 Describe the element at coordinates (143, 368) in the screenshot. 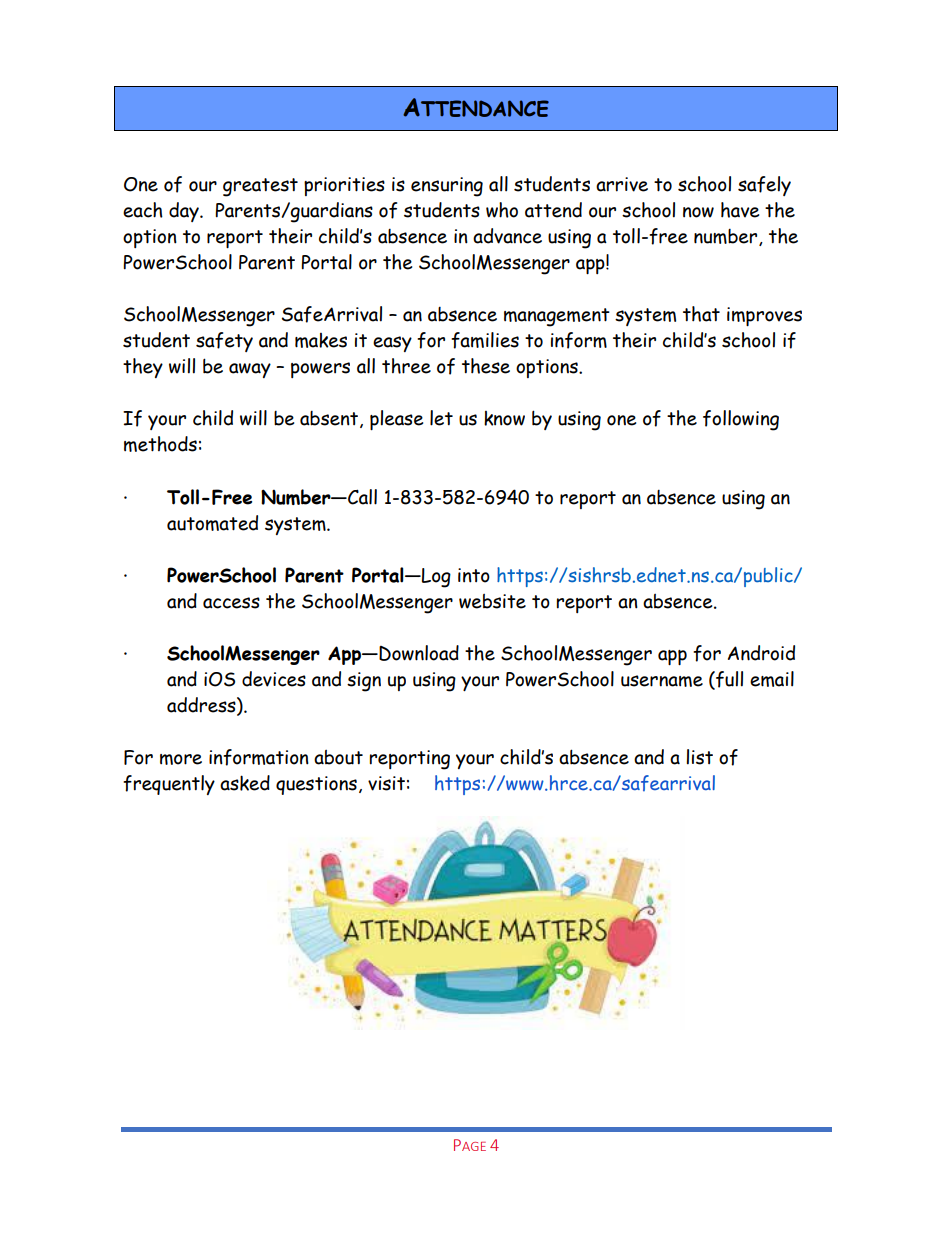

I see `they` at that location.
